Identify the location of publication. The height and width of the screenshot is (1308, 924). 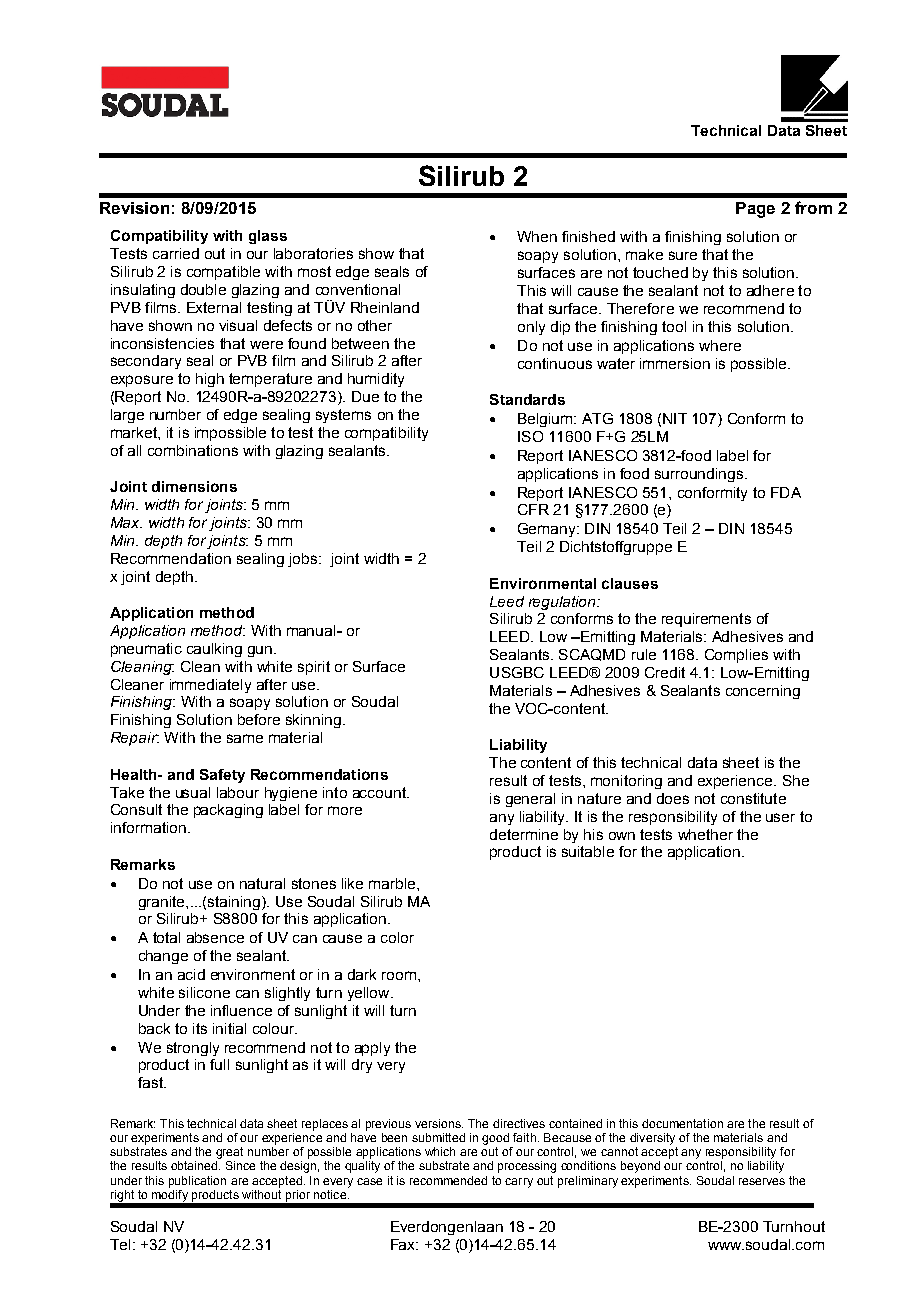
(197, 1182).
